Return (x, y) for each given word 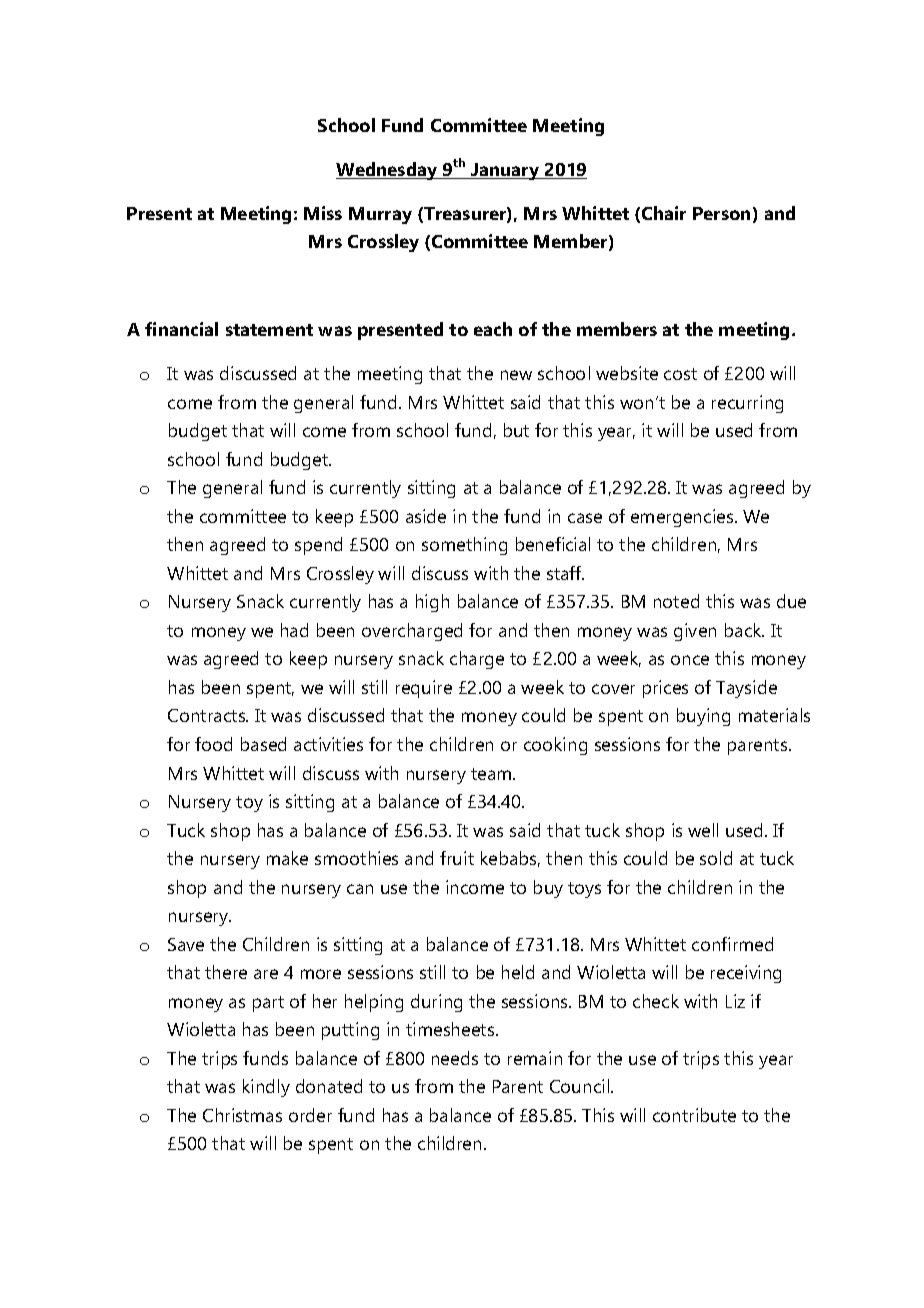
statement (269, 330)
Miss (323, 213)
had (294, 630)
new (516, 375)
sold (716, 858)
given (695, 632)
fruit (457, 858)
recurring (747, 404)
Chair (664, 213)
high (432, 603)
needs (455, 1058)
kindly (266, 1088)
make (287, 858)
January (505, 171)
